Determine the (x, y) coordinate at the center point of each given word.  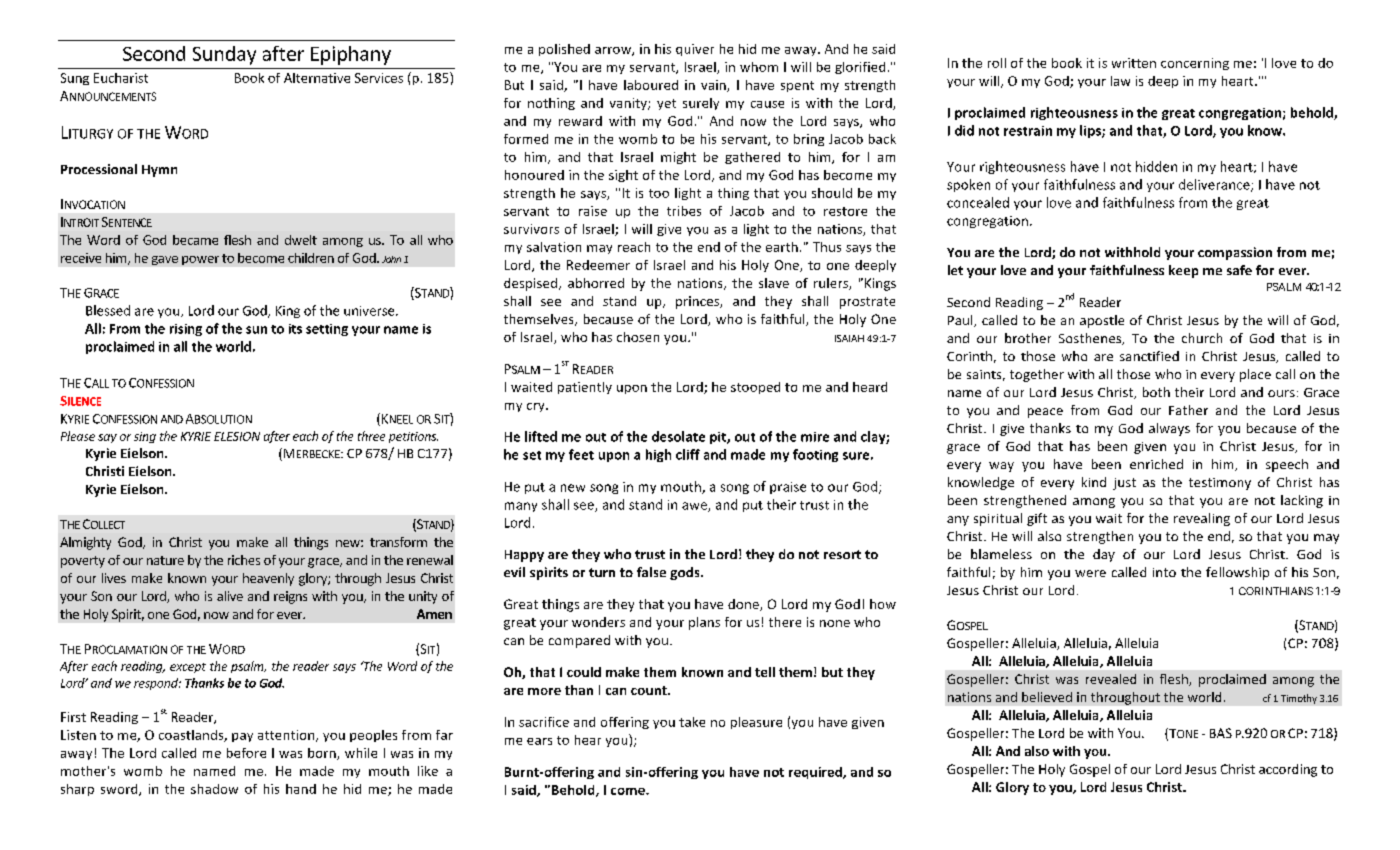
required (816, 773)
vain (714, 86)
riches (244, 560)
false (651, 572)
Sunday (224, 55)
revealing (1202, 519)
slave (774, 283)
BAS (1221, 733)
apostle (1102, 321)
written (1134, 63)
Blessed (108, 310)
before (246, 753)
